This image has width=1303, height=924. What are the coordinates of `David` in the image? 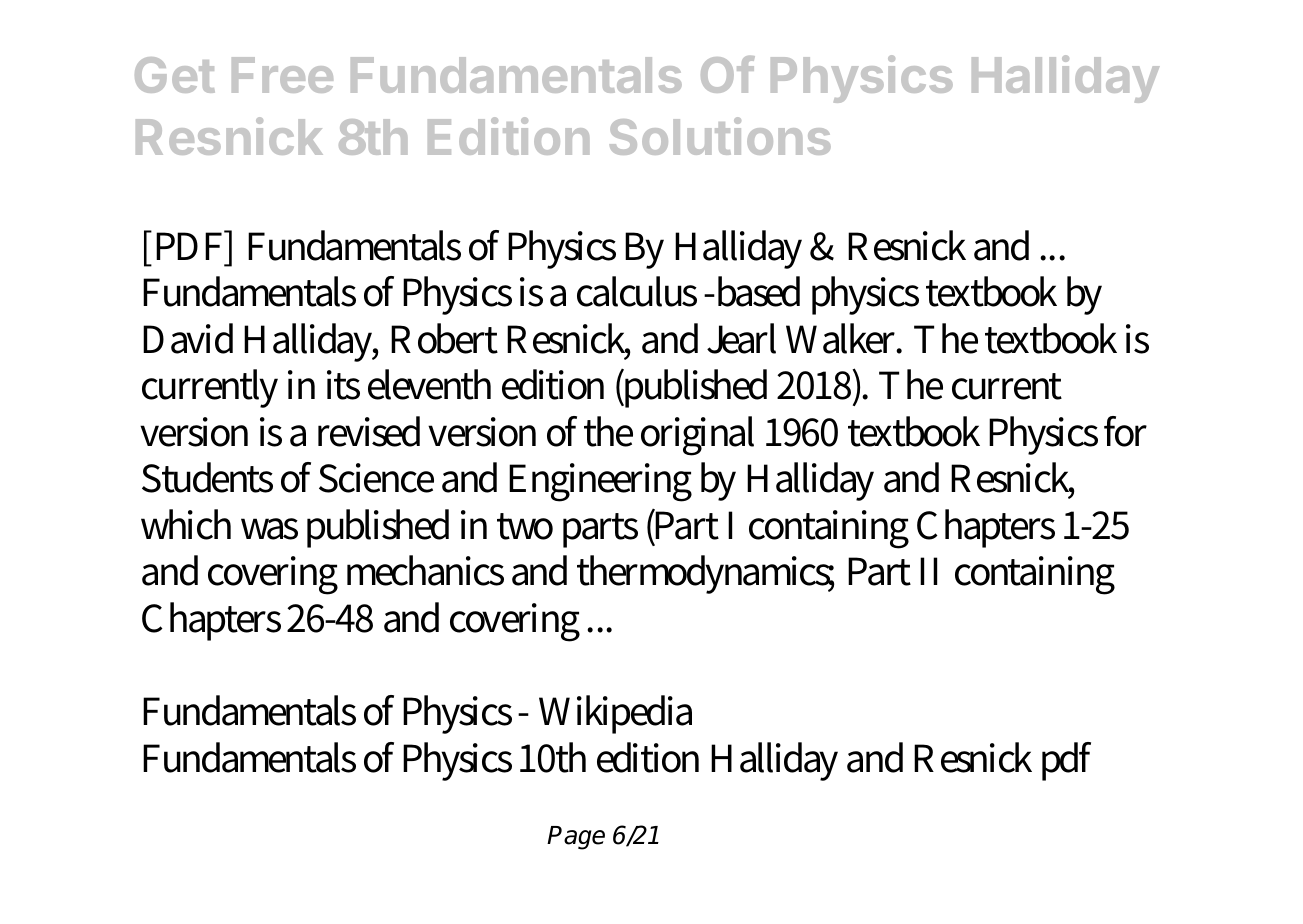 It's located at (188, 338).
